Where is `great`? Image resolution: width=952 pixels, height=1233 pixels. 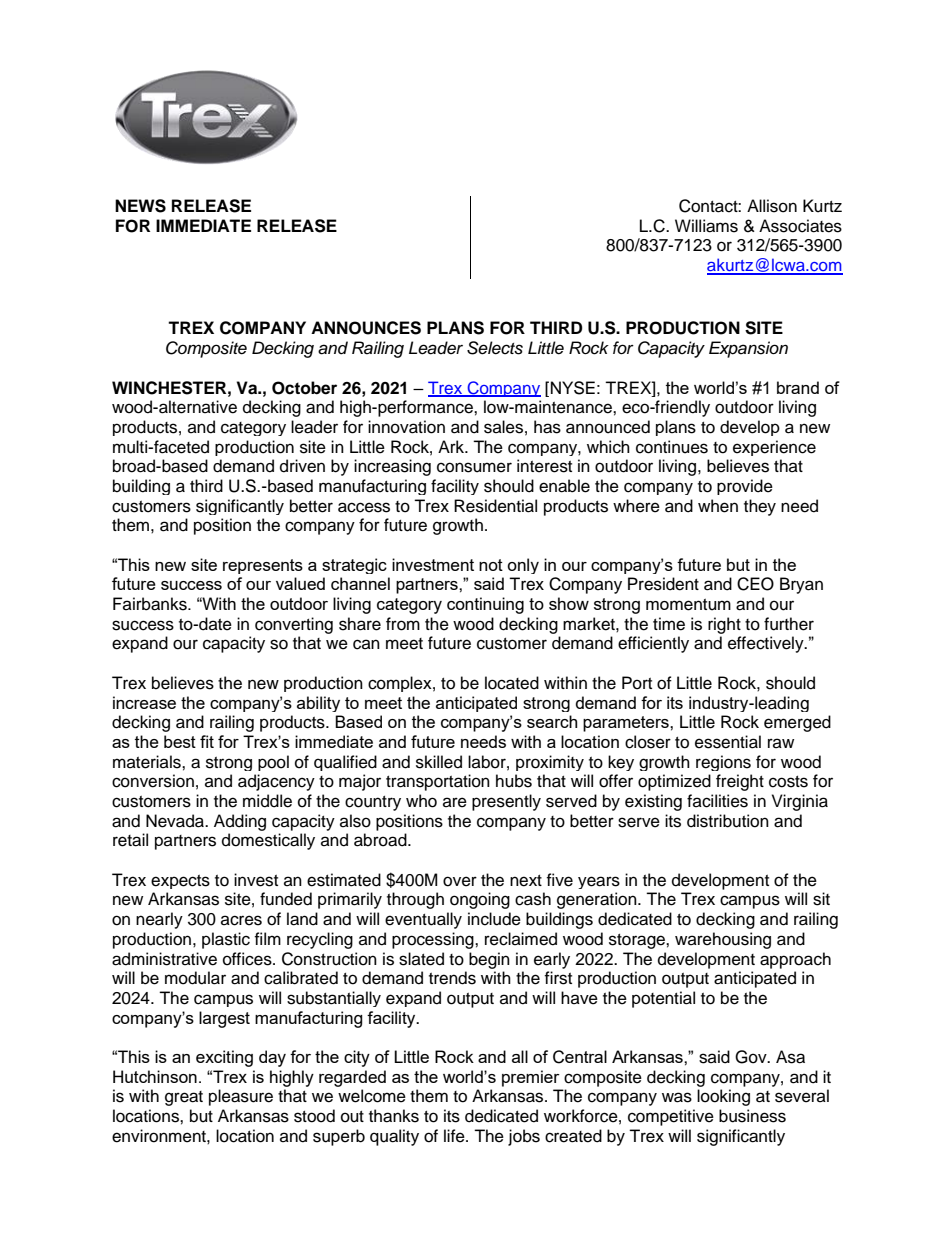 great is located at coordinates (184, 1098).
